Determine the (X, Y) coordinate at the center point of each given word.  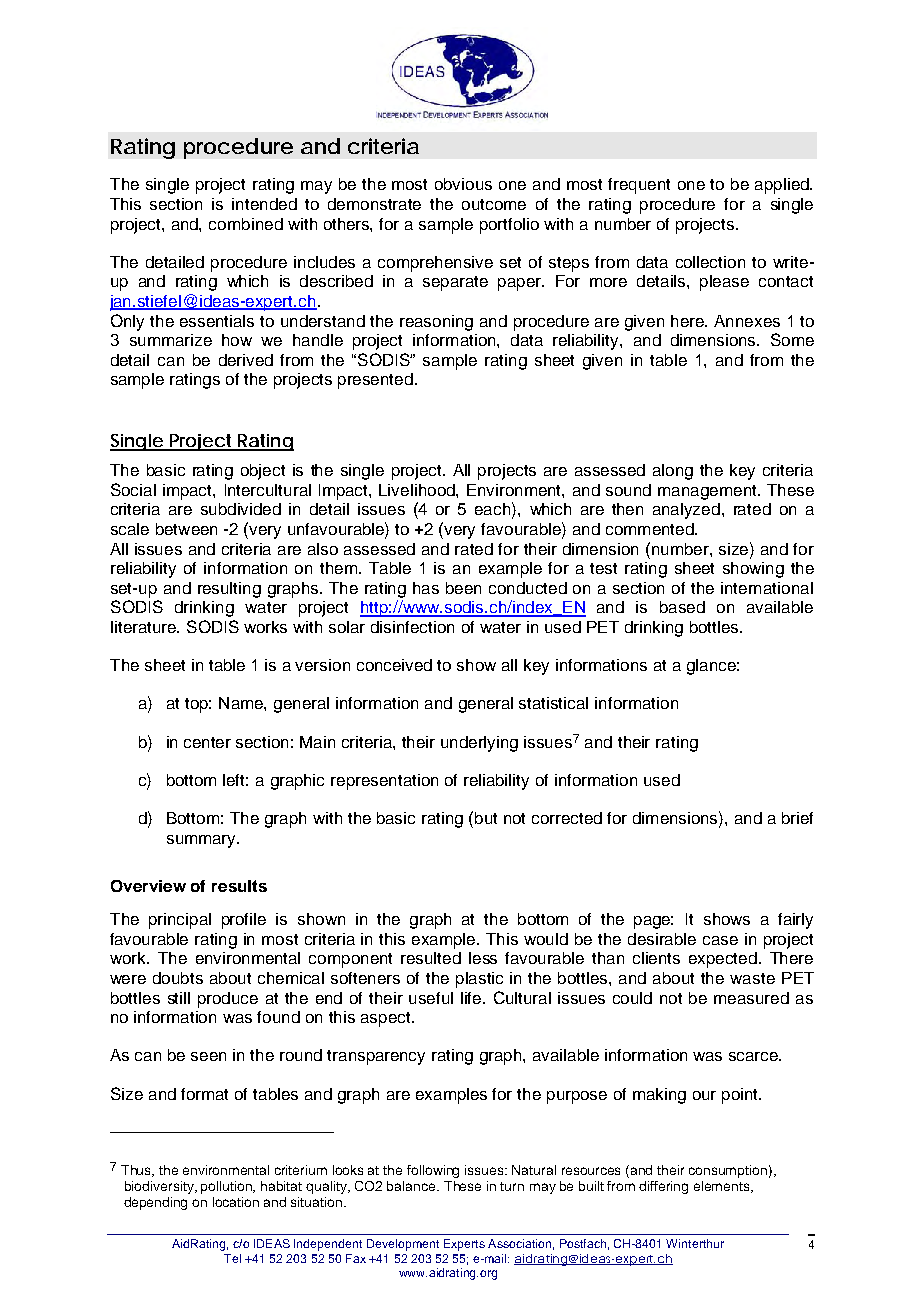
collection (710, 262)
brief (797, 818)
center (207, 742)
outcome (494, 204)
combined (246, 224)
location (236, 1202)
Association (519, 1243)
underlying (479, 744)
